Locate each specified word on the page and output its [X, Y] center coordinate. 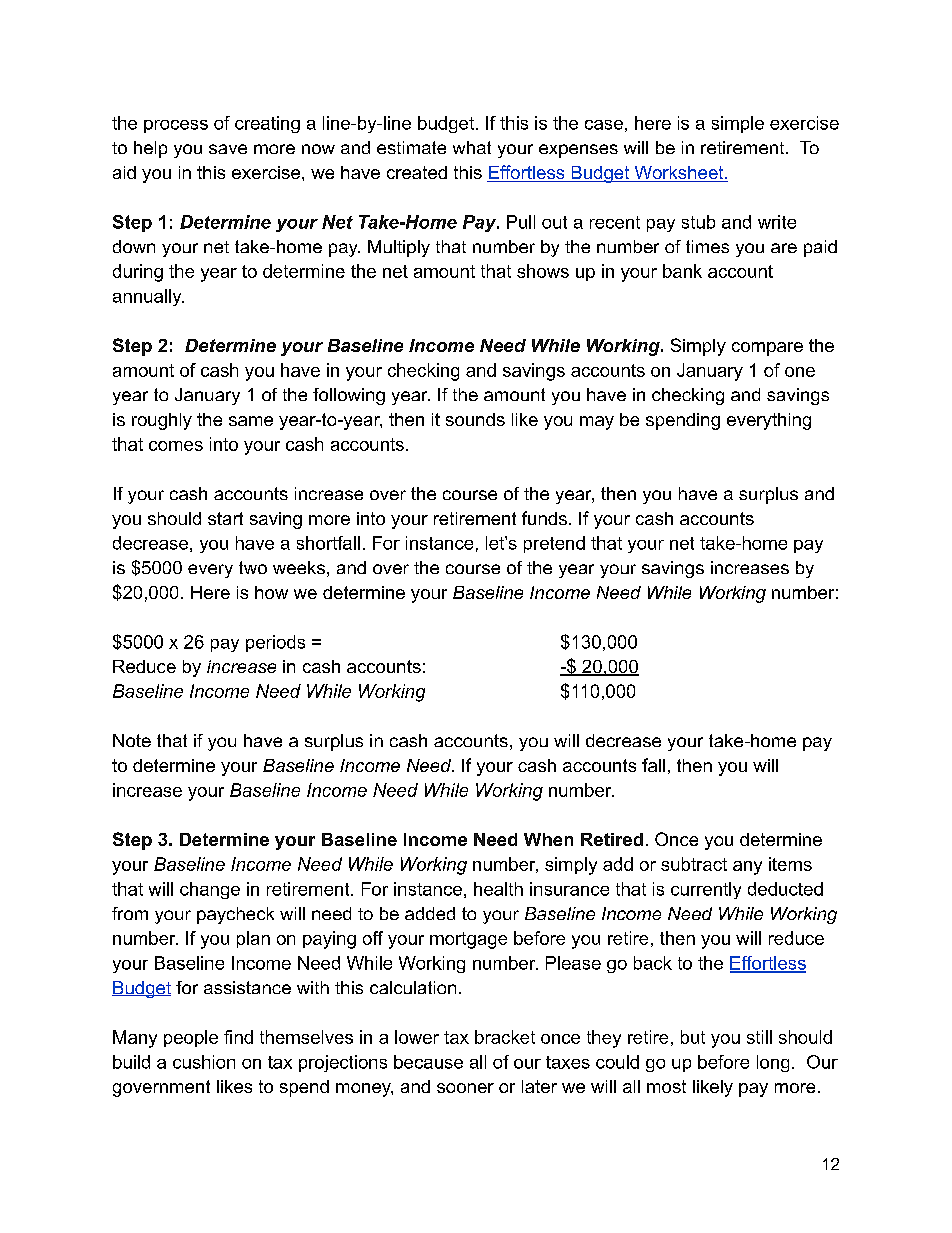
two [253, 567]
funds [544, 518]
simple [738, 124]
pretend [554, 544]
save [228, 149]
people [191, 1038]
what [472, 147]
